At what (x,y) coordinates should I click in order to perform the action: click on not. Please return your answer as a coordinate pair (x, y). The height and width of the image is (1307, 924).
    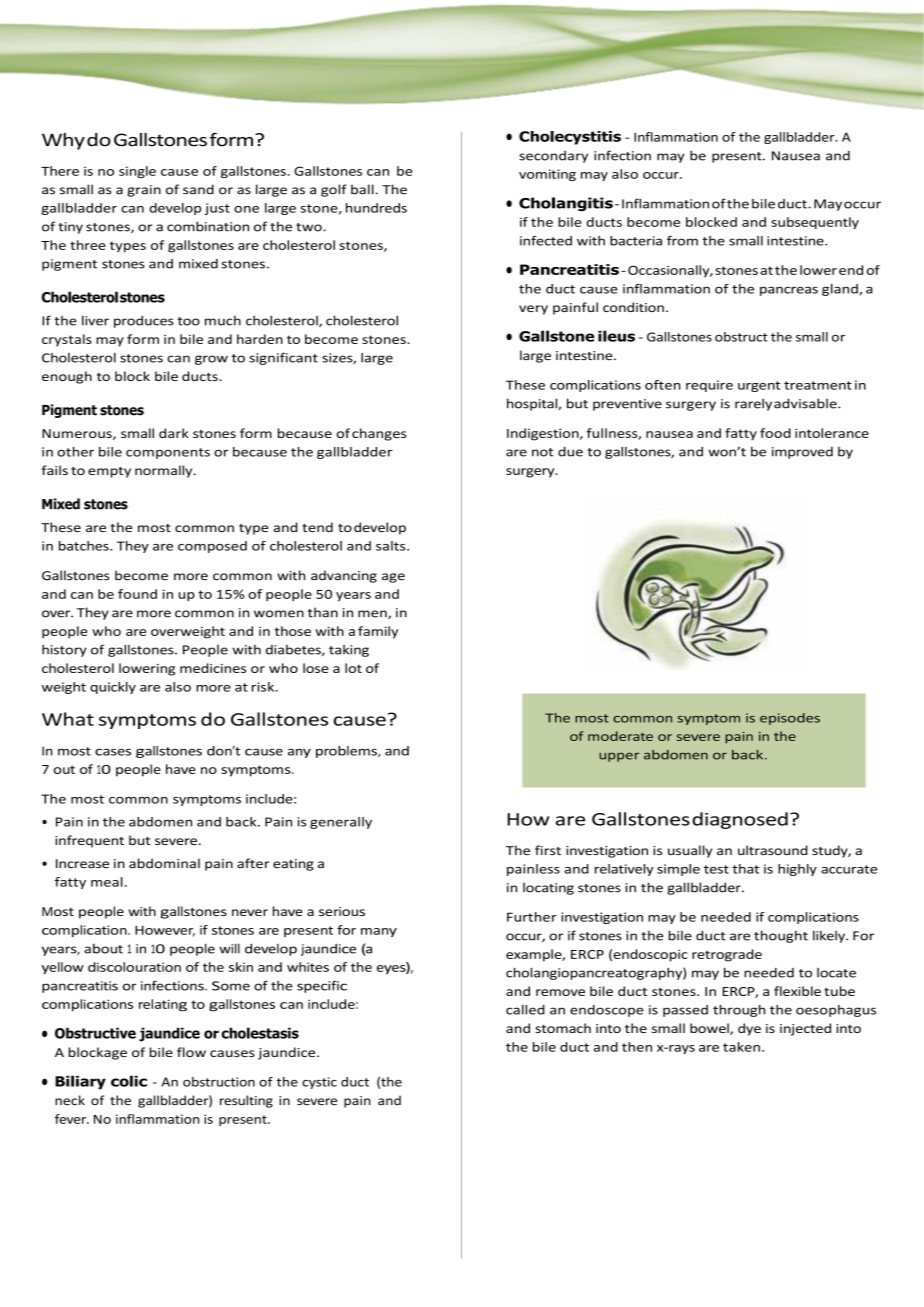
    Looking at the image, I should click on (542, 452).
